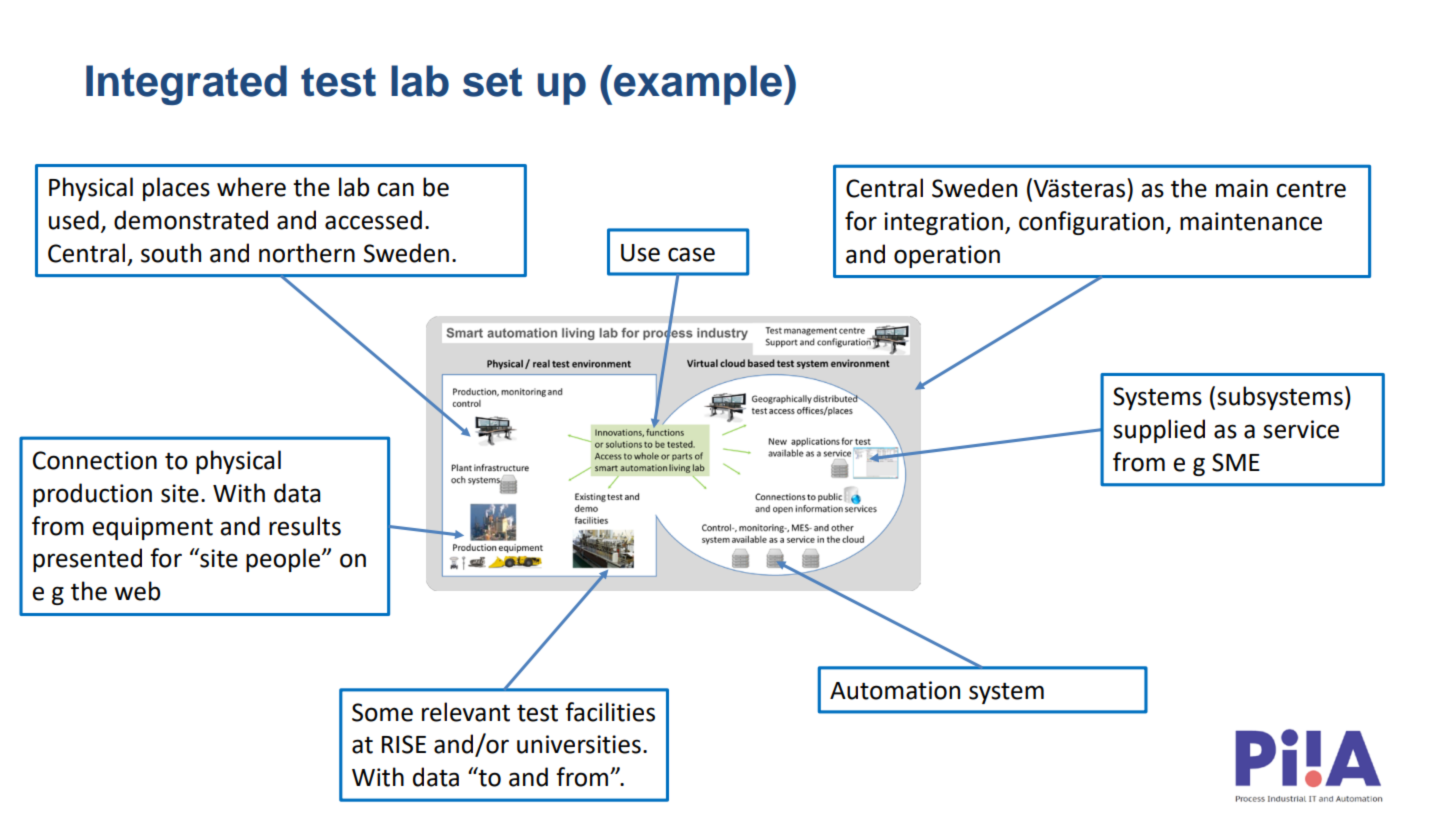 The height and width of the page is (819, 1456). What do you see at coordinates (171, 253) in the page?
I see `south` at bounding box center [171, 253].
